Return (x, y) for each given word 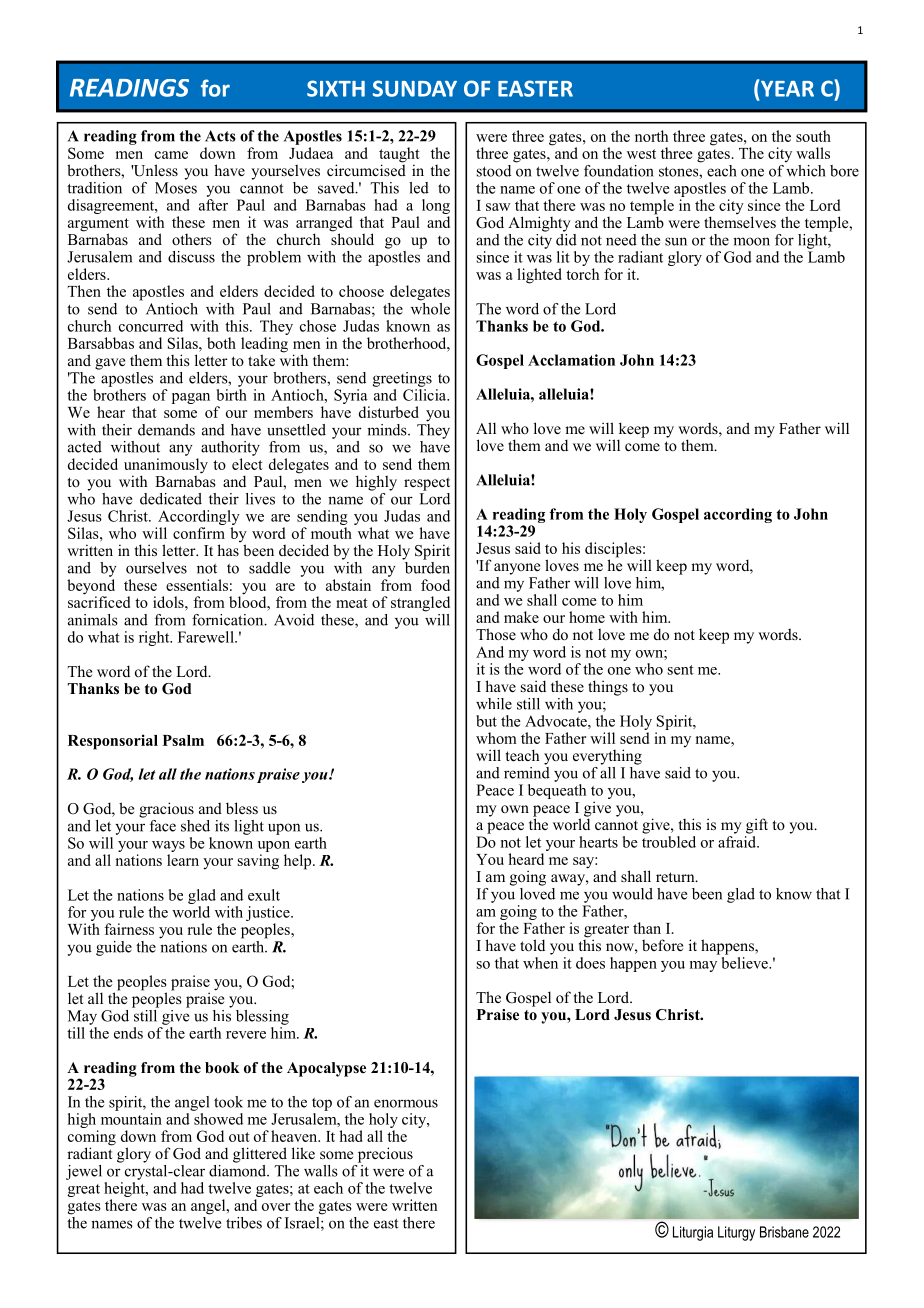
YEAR (787, 89)
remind (527, 771)
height (125, 1188)
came (171, 155)
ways (168, 848)
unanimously (166, 467)
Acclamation (571, 360)
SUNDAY (415, 88)
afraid (738, 840)
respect (427, 484)
